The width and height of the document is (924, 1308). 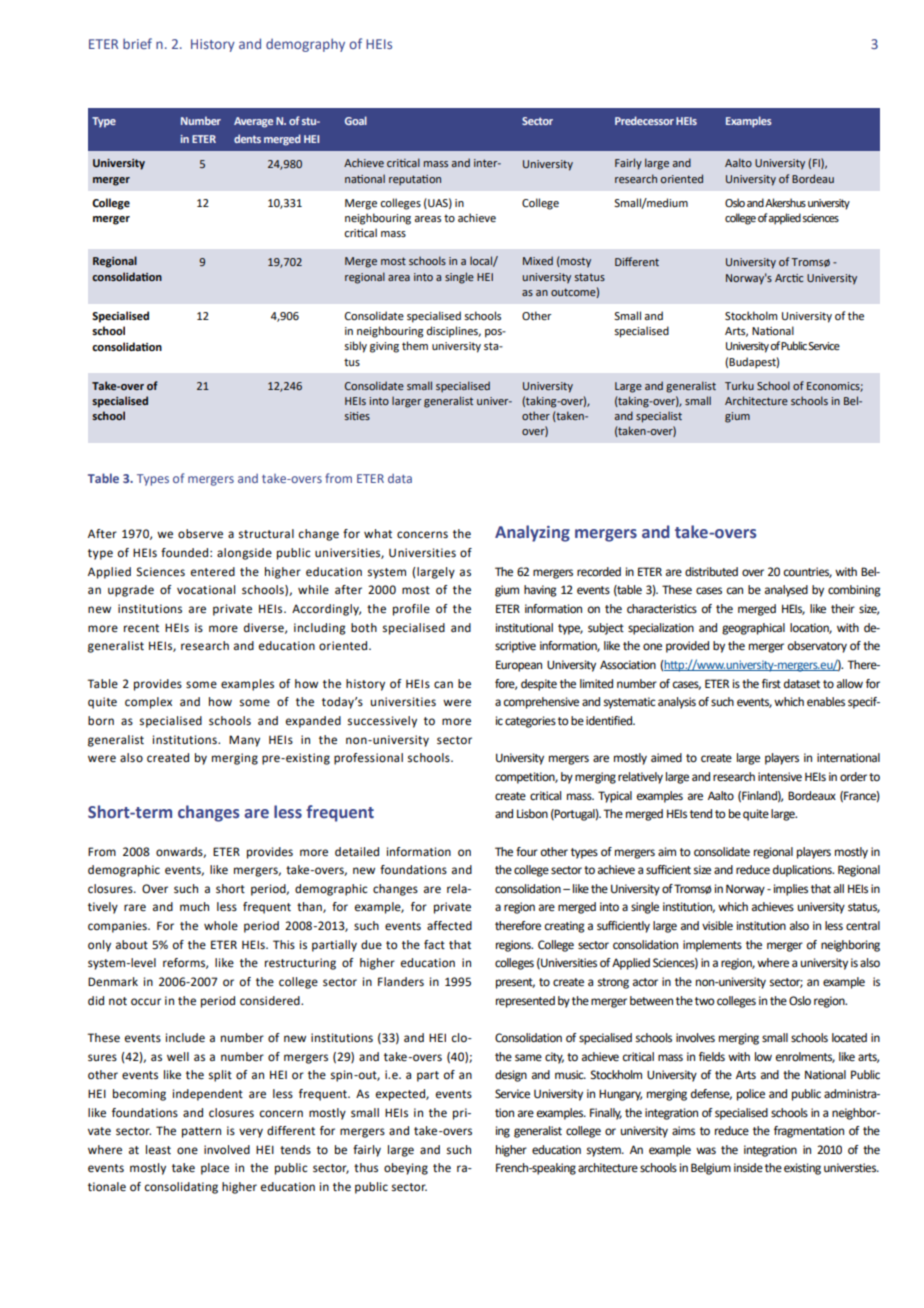 What do you see at coordinates (739, 385) in the document?
I see `Turku` at bounding box center [739, 385].
